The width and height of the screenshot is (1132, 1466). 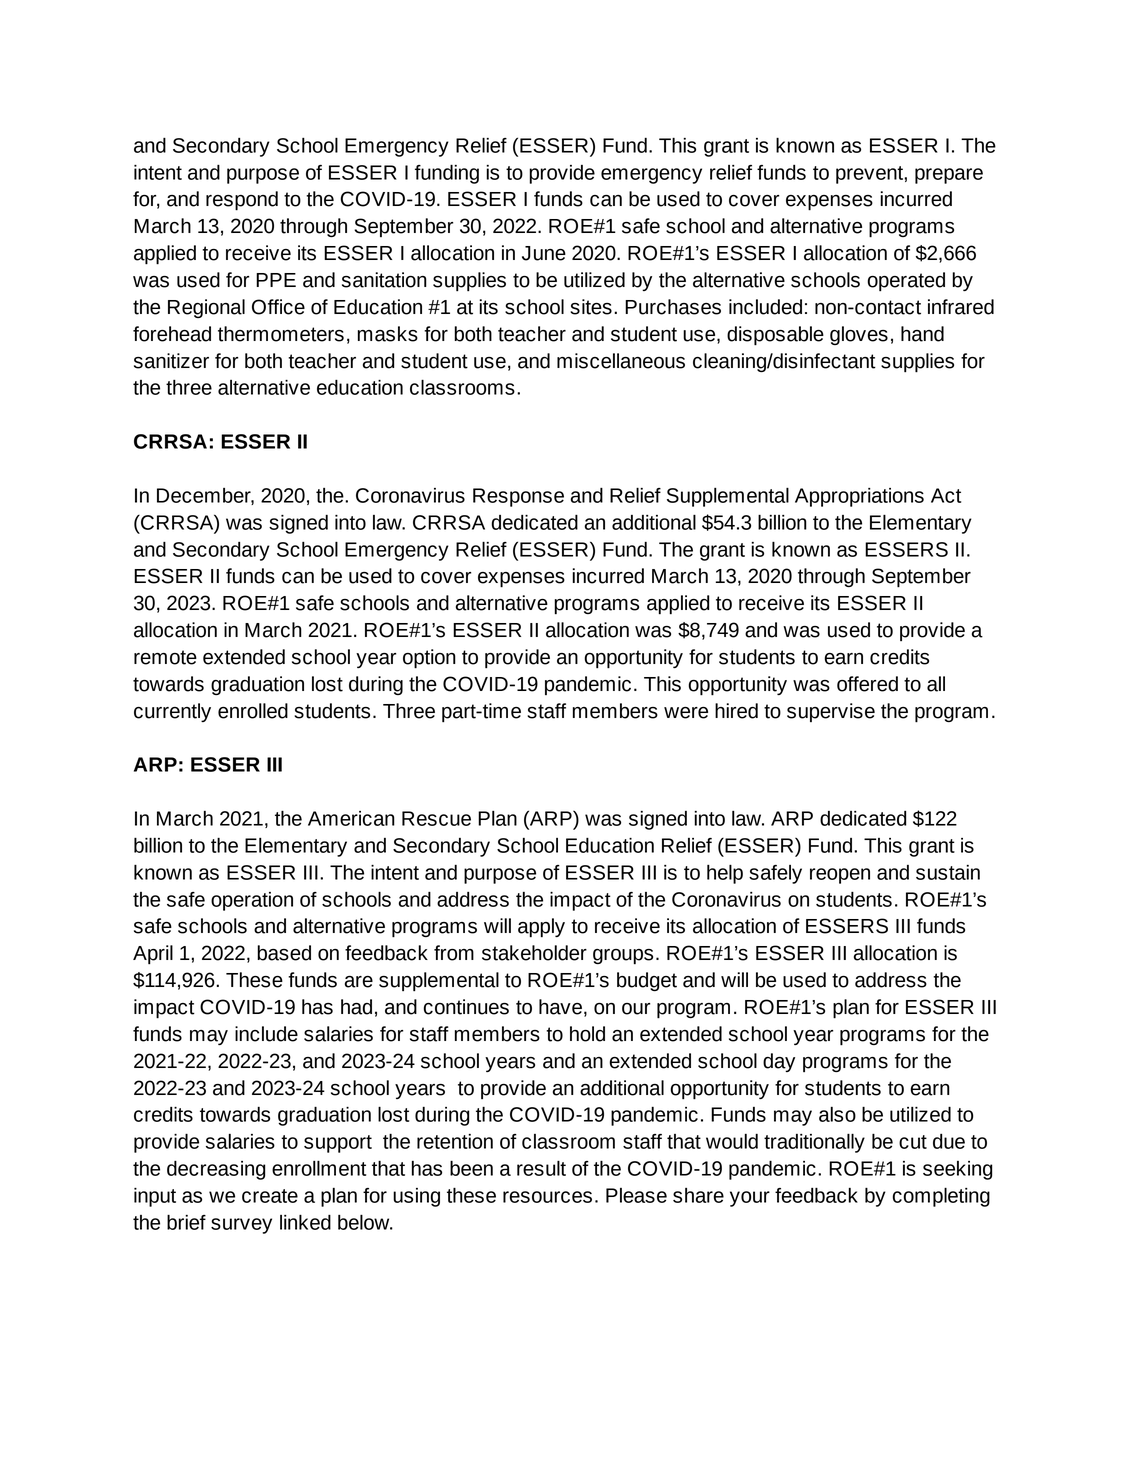 What do you see at coordinates (436, 818) in the screenshot?
I see `Rescue` at bounding box center [436, 818].
